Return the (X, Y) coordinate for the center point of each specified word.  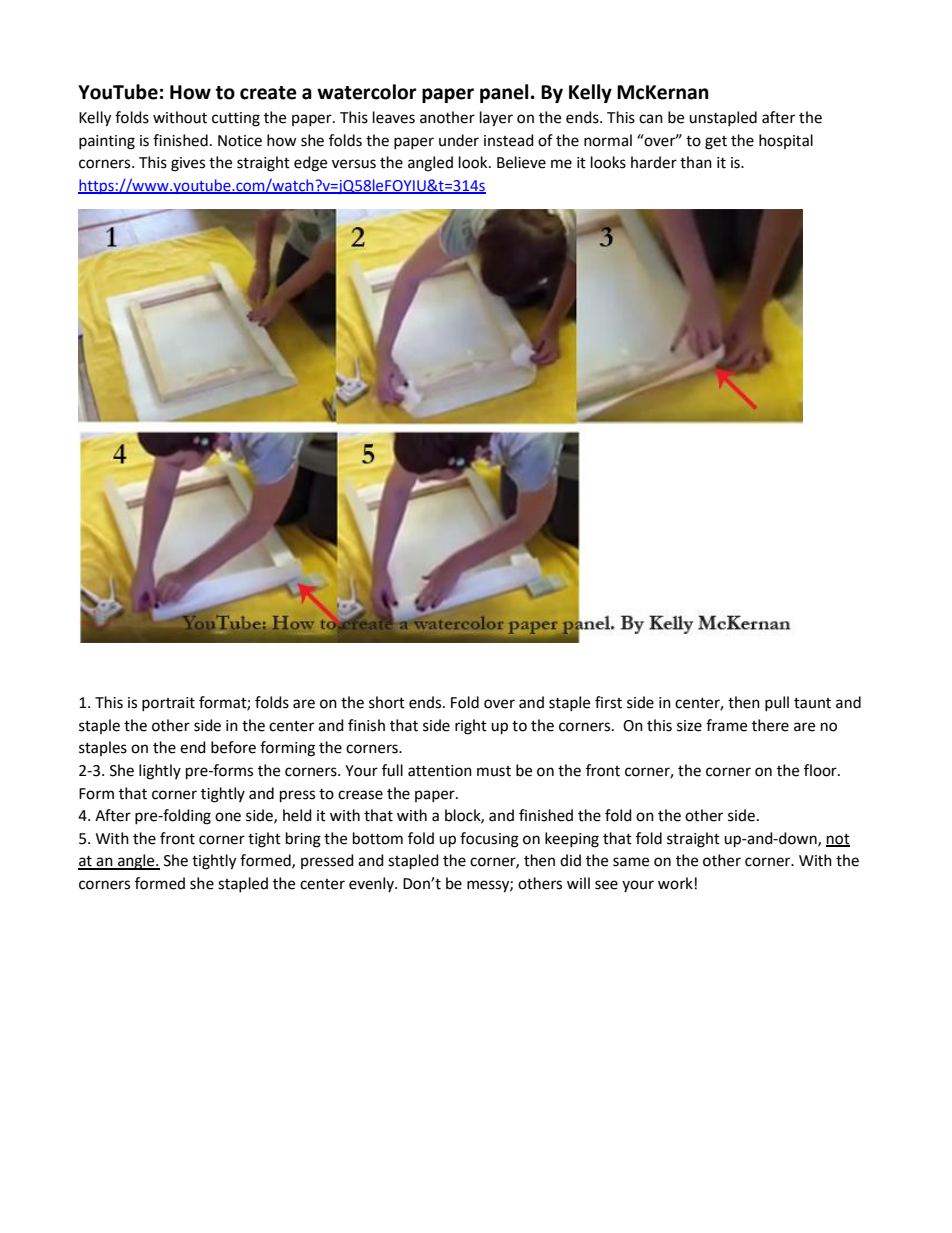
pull (777, 703)
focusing (489, 840)
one (228, 817)
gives (188, 164)
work (675, 883)
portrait (168, 704)
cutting (236, 119)
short (387, 702)
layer (496, 119)
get (716, 143)
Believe (521, 162)
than (696, 162)
